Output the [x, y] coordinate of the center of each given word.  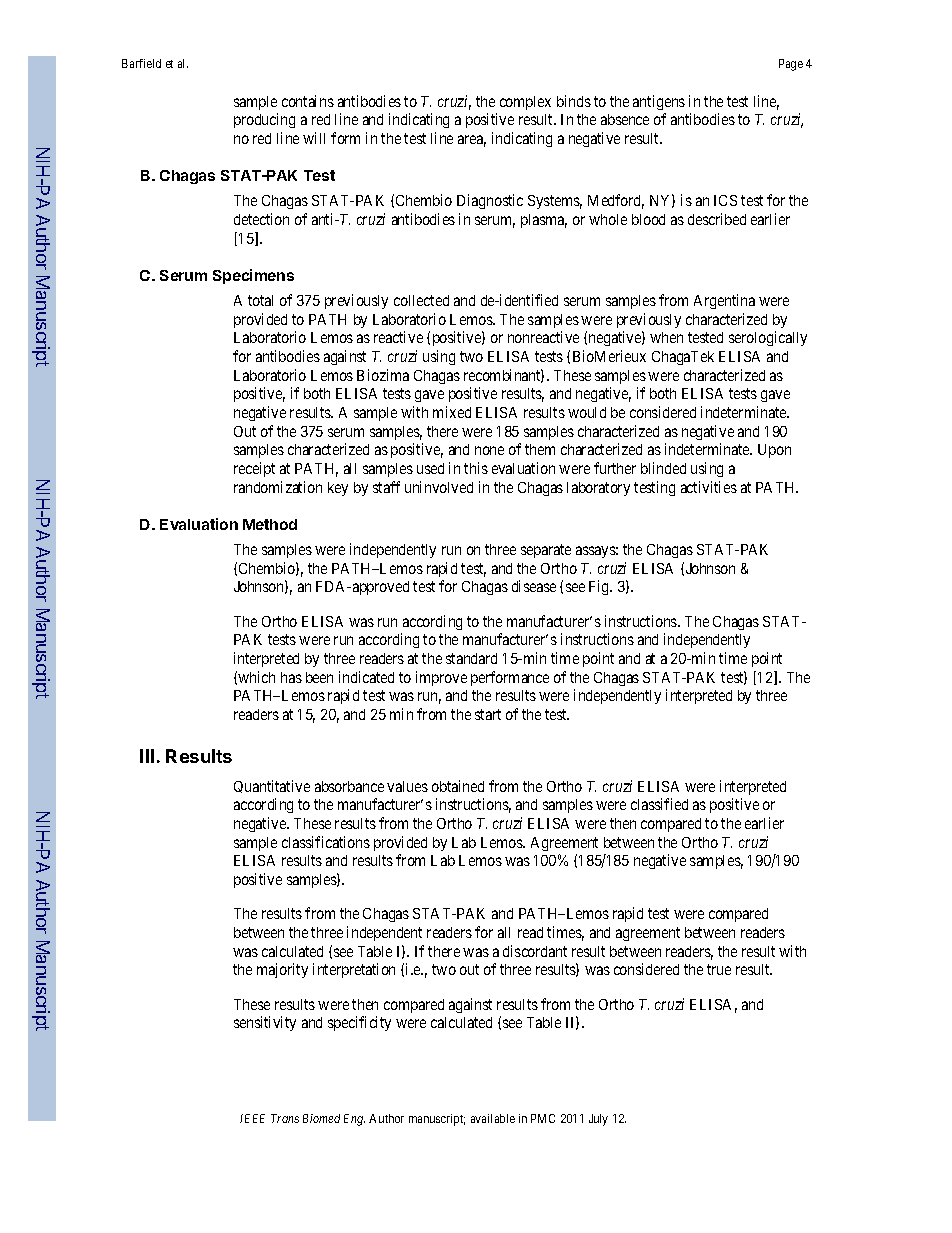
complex [525, 103]
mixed [452, 412]
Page [791, 65]
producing [264, 120]
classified [659, 804]
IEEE [252, 1118]
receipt [254, 469]
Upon [774, 451]
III [147, 756]
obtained [458, 786]
